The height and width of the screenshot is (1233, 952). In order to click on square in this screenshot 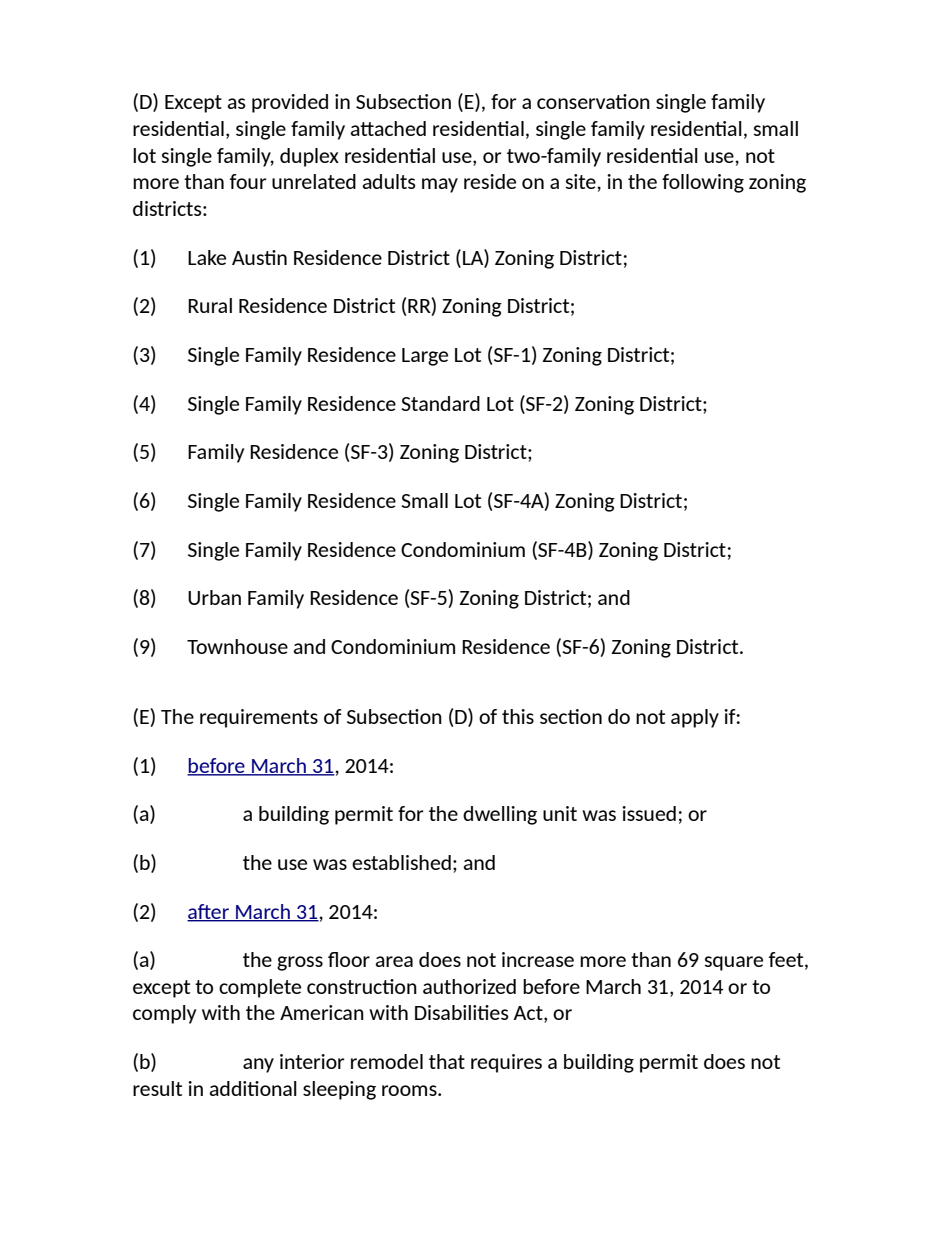, I will do `click(734, 963)`.
